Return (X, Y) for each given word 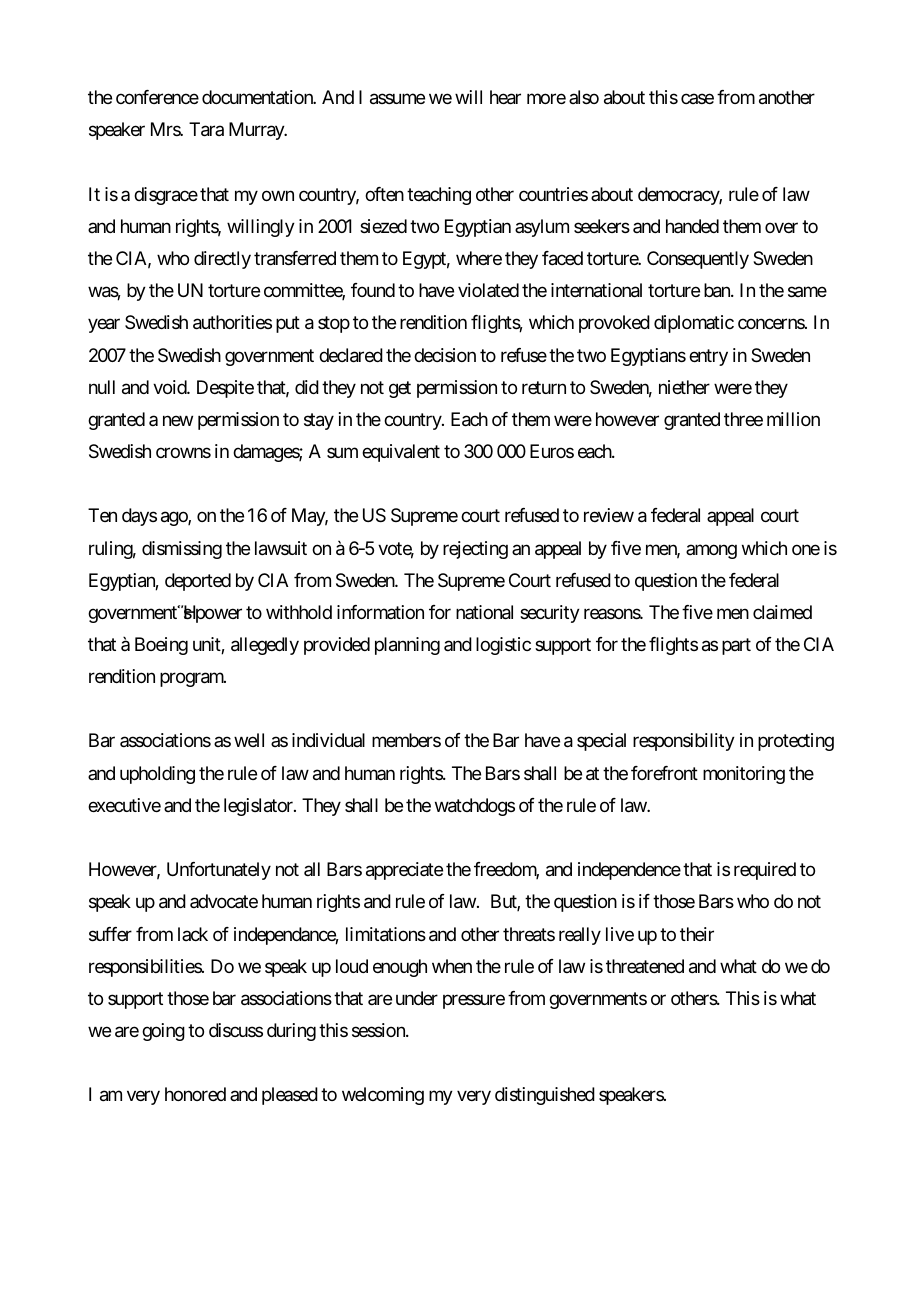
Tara (206, 129)
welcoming (383, 1096)
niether (684, 387)
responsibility (684, 742)
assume (397, 99)
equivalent (401, 453)
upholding (157, 775)
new (178, 421)
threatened (645, 966)
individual (328, 740)
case (697, 99)
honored (195, 1094)
